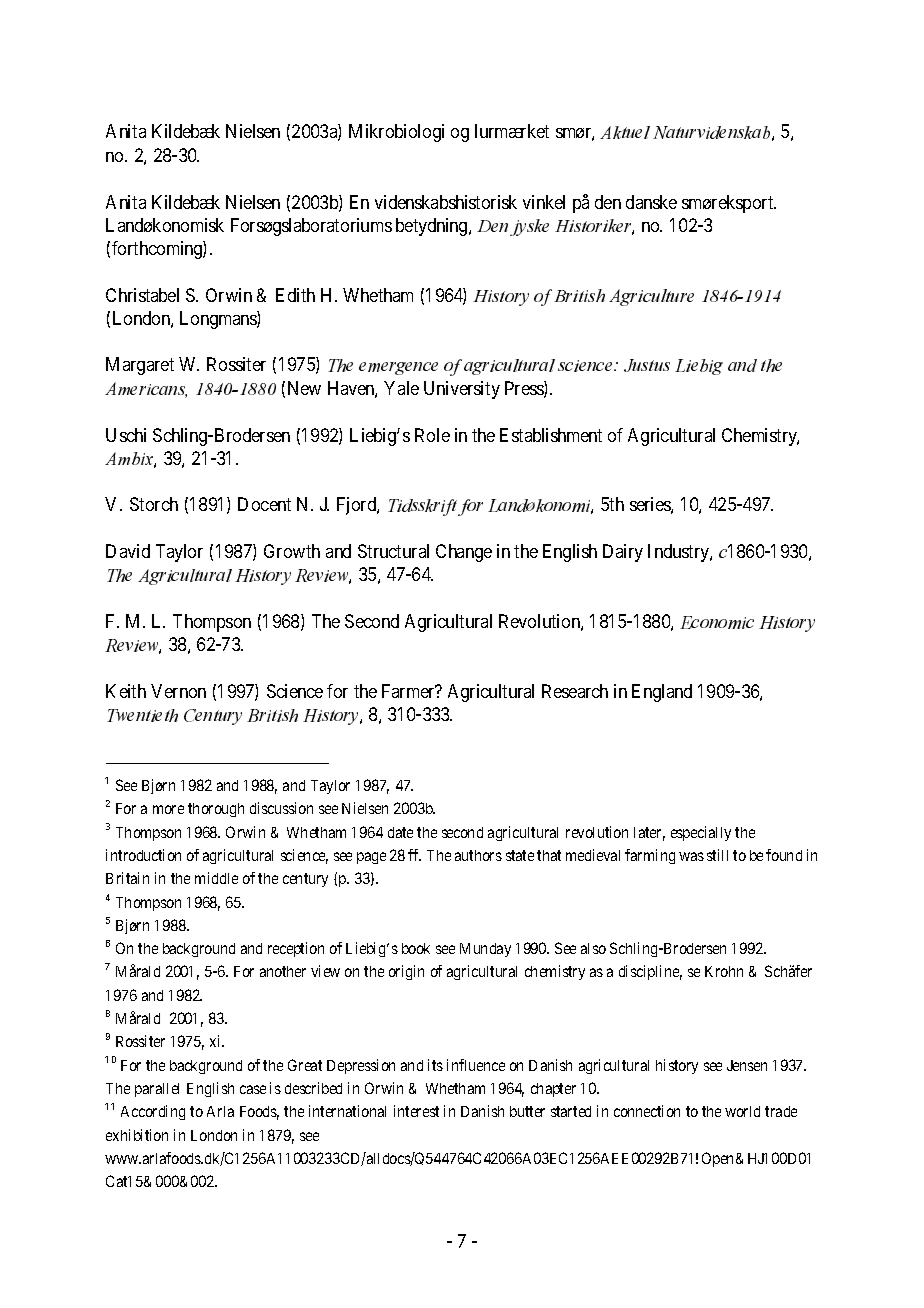 The width and height of the screenshot is (924, 1308). I want to click on Storch, so click(154, 504).
